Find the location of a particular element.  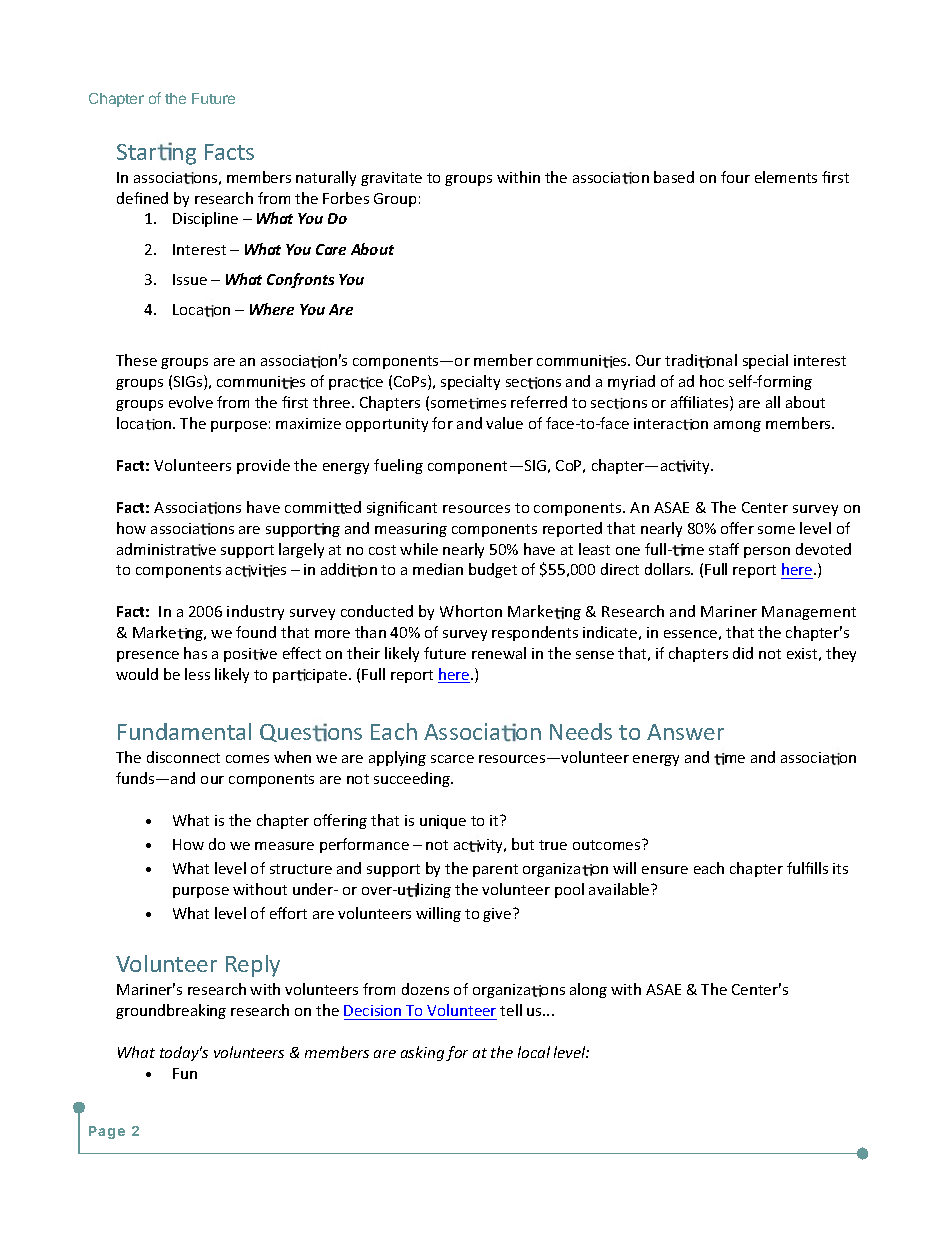

Reply is located at coordinates (253, 966).
